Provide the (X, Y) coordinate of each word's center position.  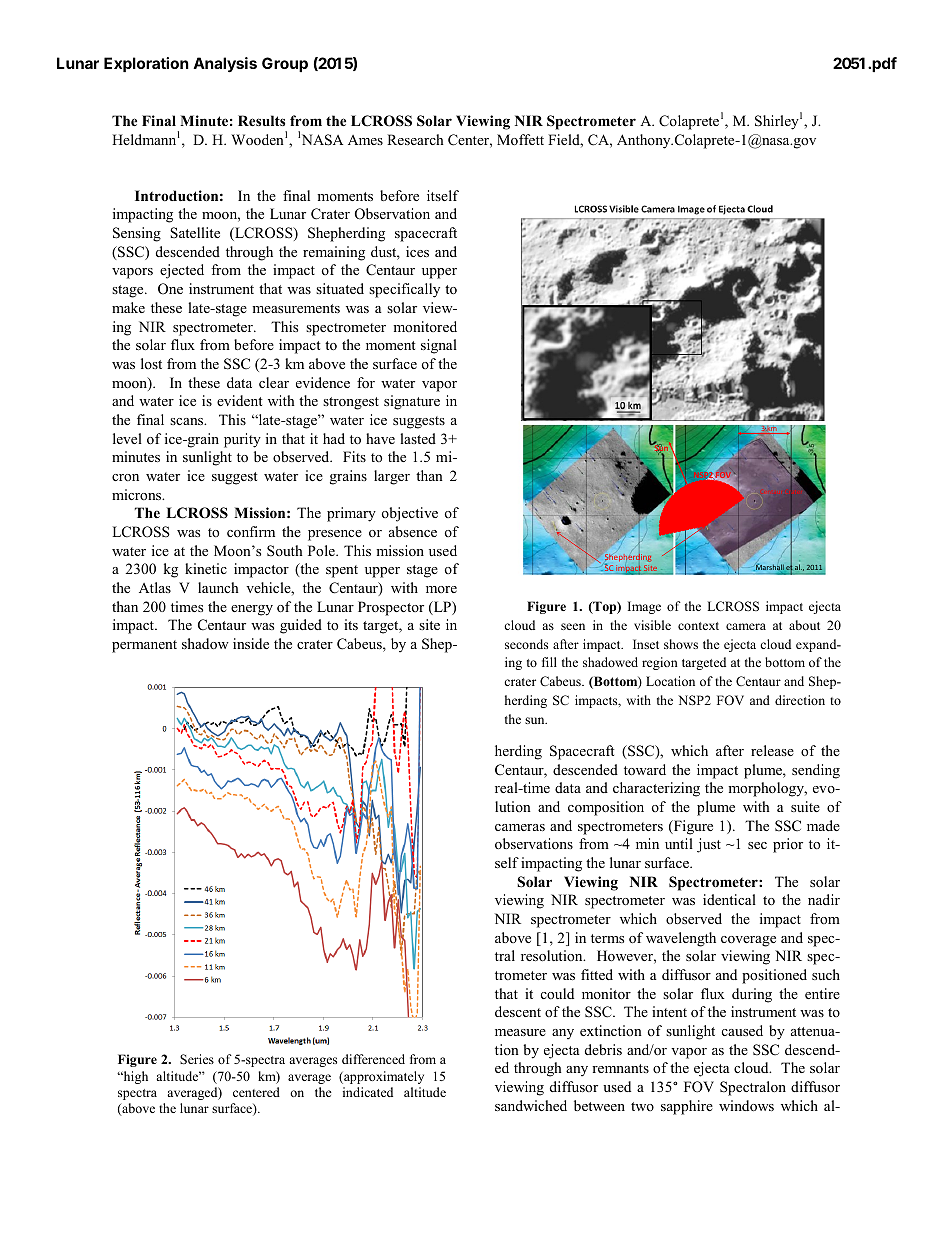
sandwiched (531, 1105)
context (698, 626)
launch (218, 587)
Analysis (225, 65)
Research (415, 139)
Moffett (520, 139)
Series (197, 1059)
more (441, 589)
